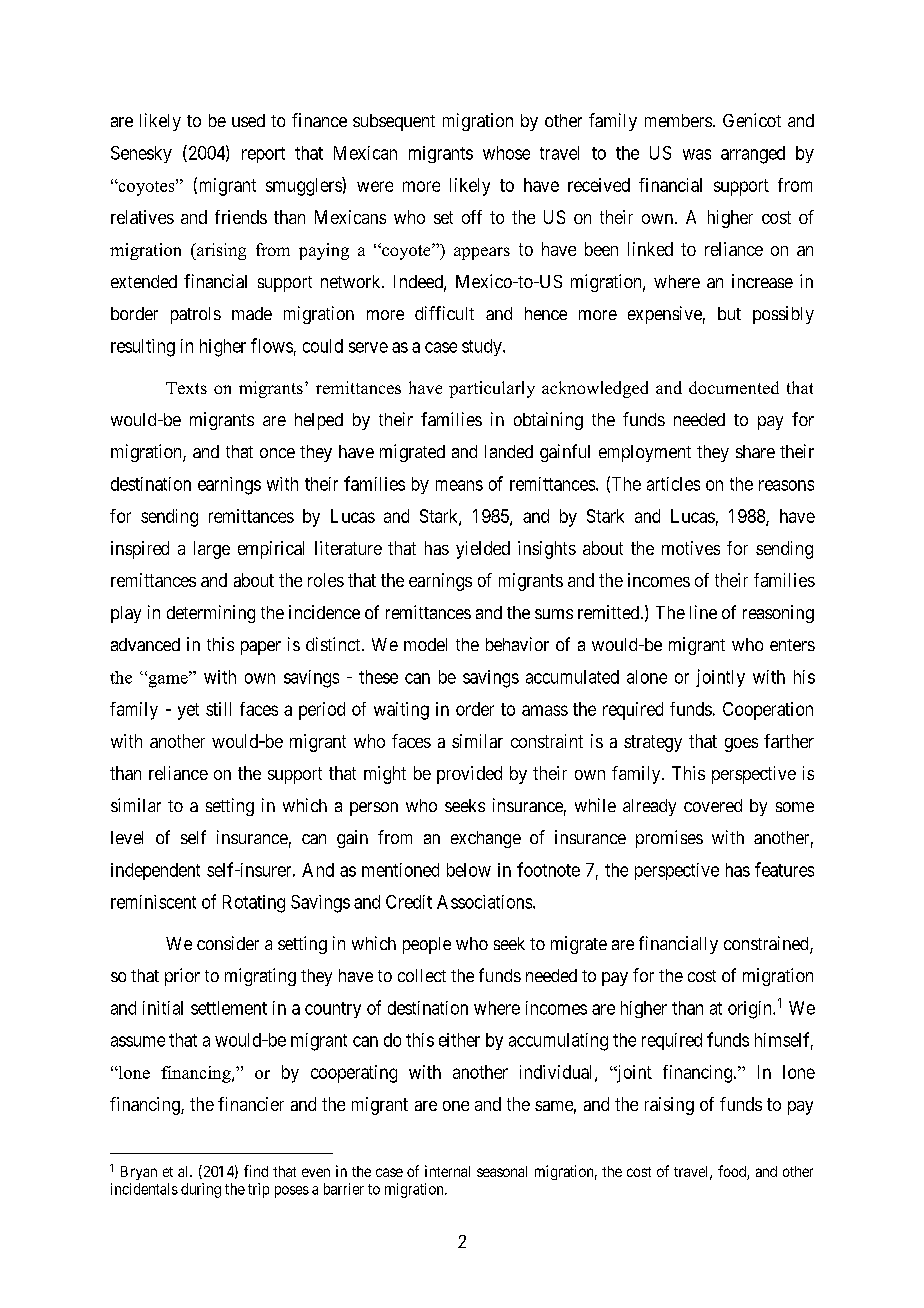 This screenshot has height=1308, width=924. Describe the element at coordinates (703, 612) in the screenshot. I see `line` at that location.
